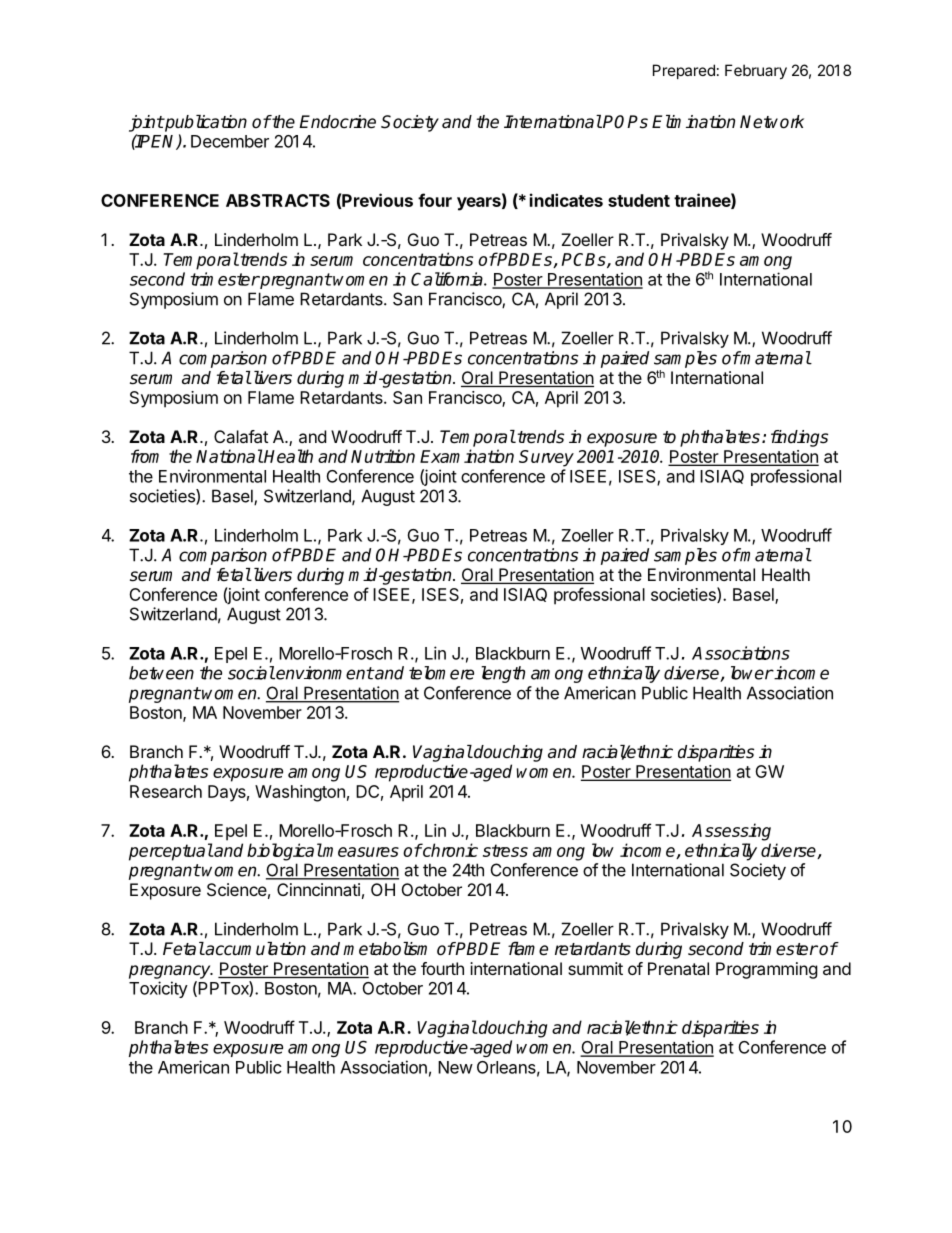 The image size is (952, 1233). What do you see at coordinates (337, 122) in the document?
I see `Endocrine` at bounding box center [337, 122].
